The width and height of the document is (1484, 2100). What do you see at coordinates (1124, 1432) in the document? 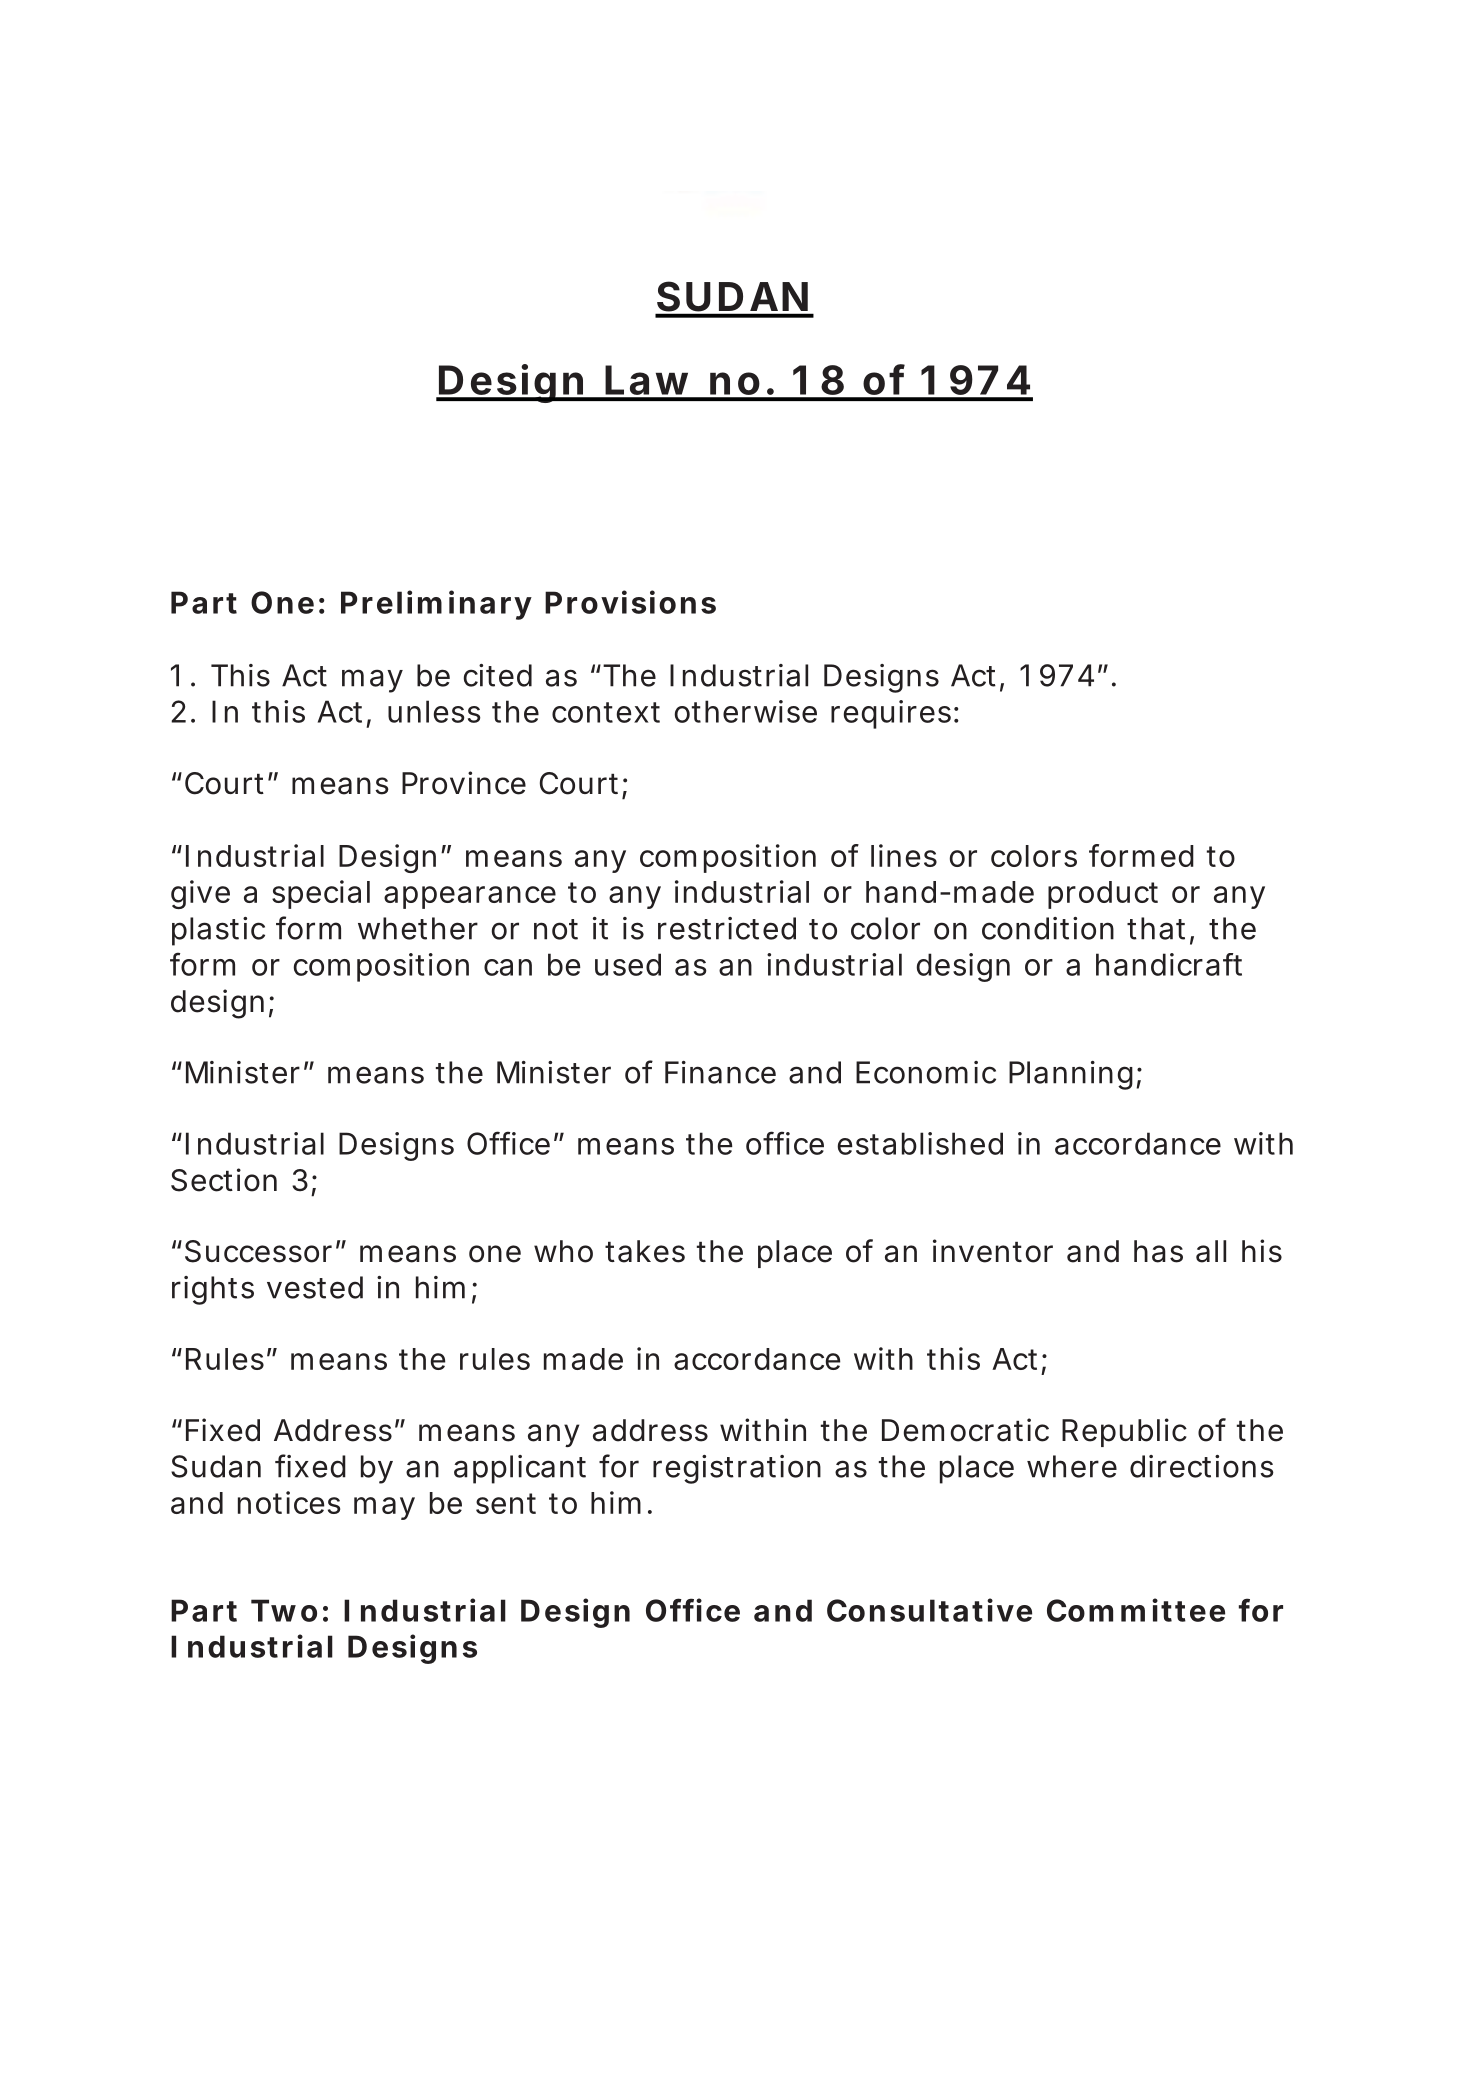
I see `Republic` at bounding box center [1124, 1432].
